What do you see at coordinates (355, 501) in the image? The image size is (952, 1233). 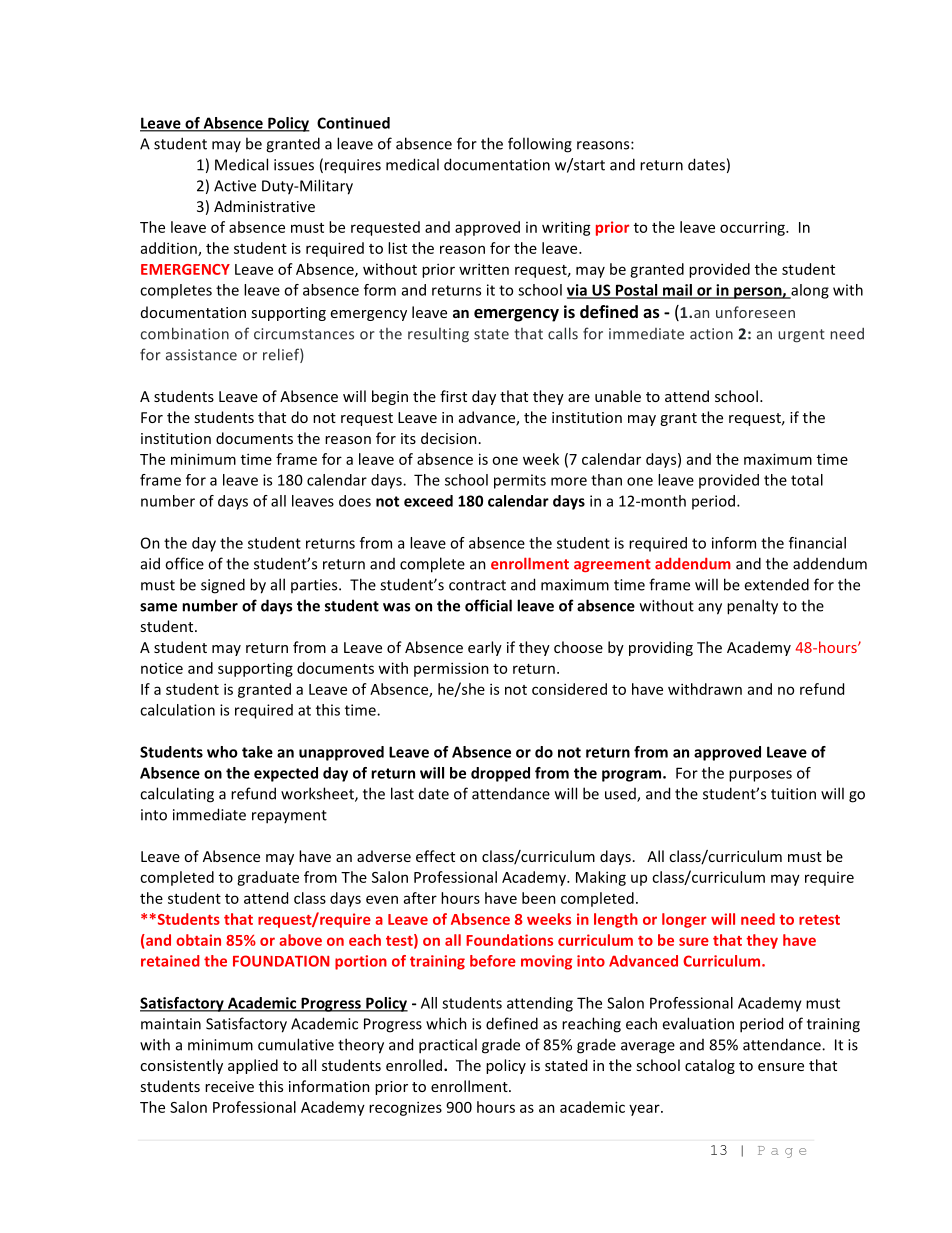 I see `does` at bounding box center [355, 501].
